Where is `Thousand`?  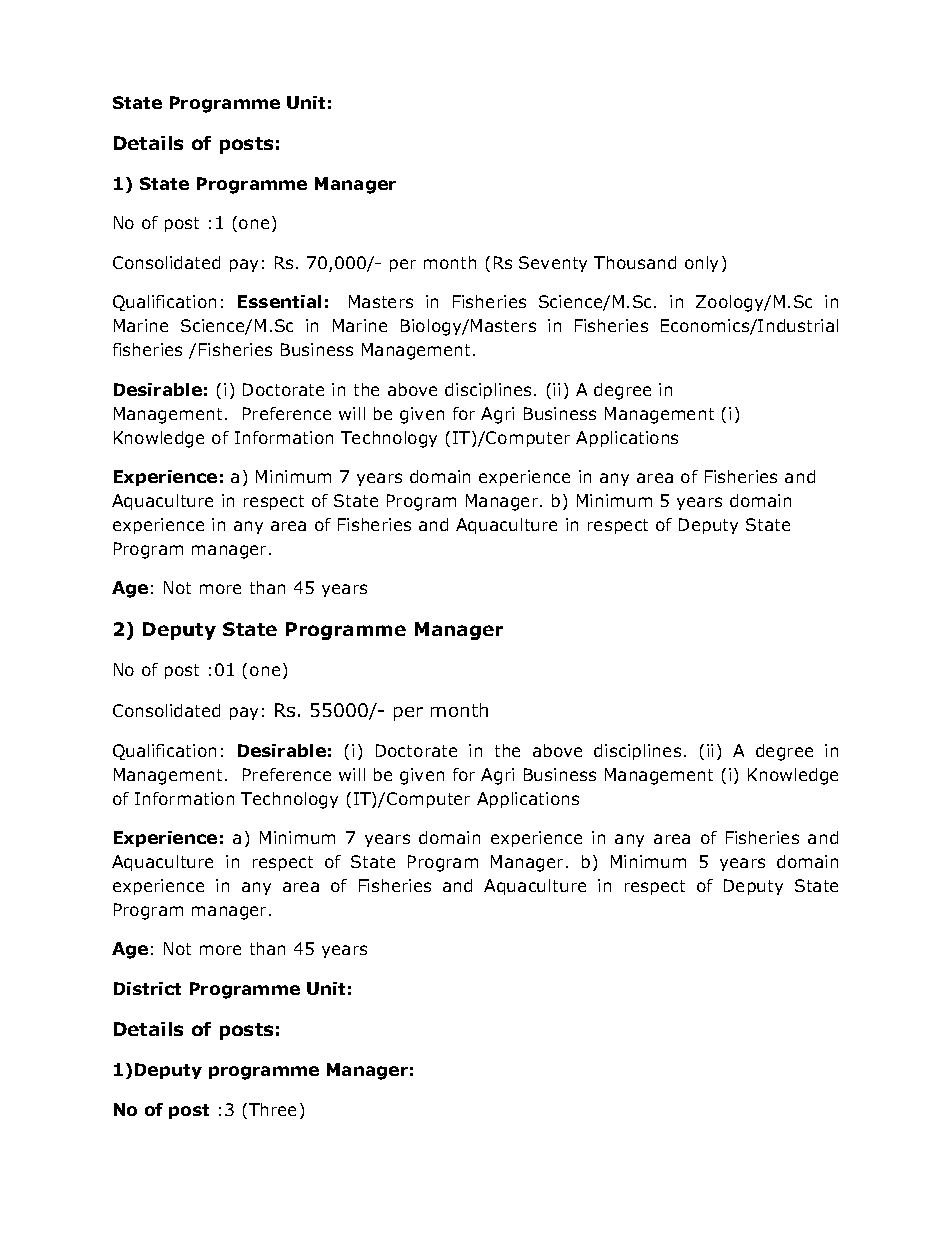 Thousand is located at coordinates (635, 262).
